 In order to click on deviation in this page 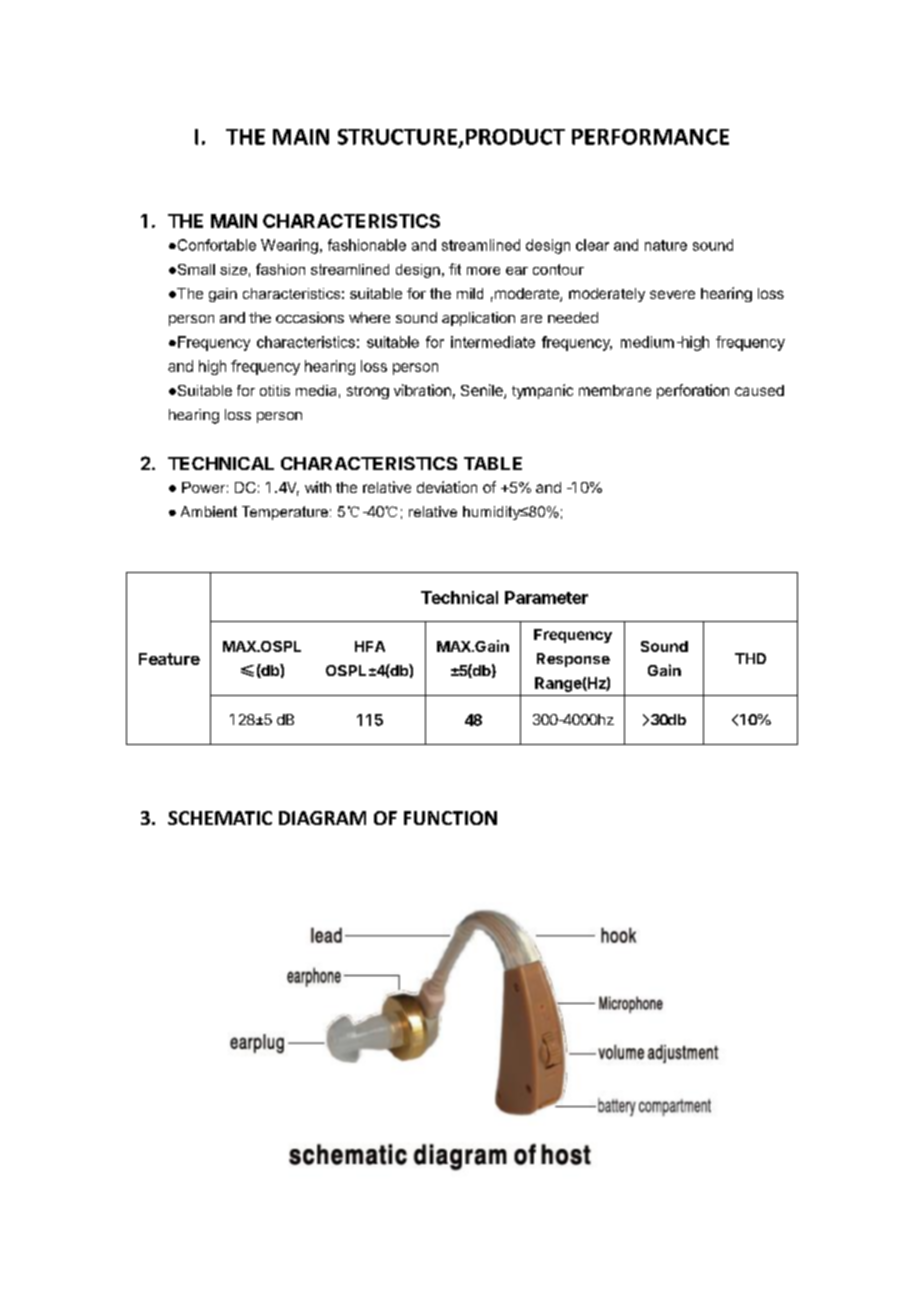, I will do `click(447, 487)`.
